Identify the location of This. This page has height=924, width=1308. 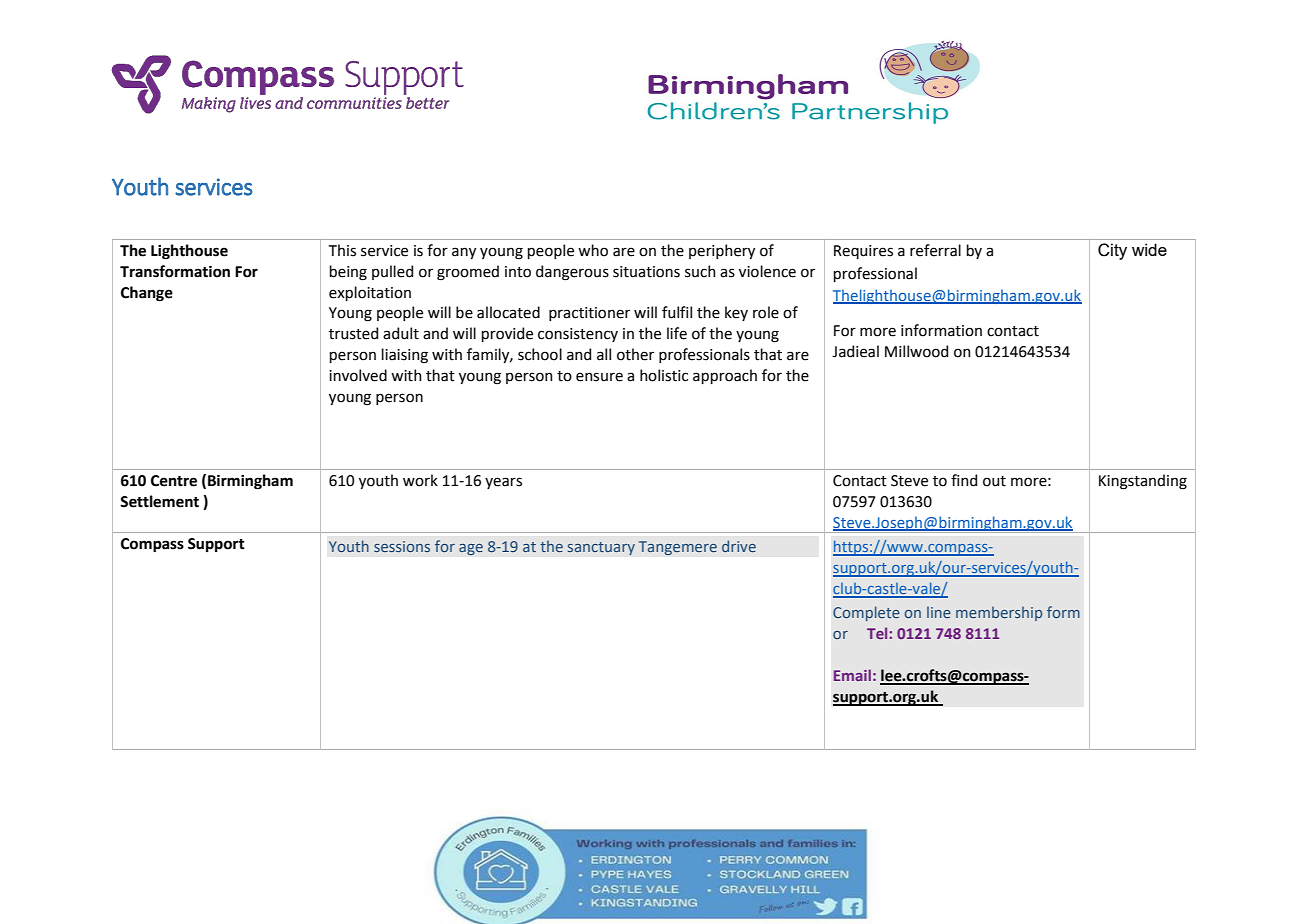
(342, 250).
